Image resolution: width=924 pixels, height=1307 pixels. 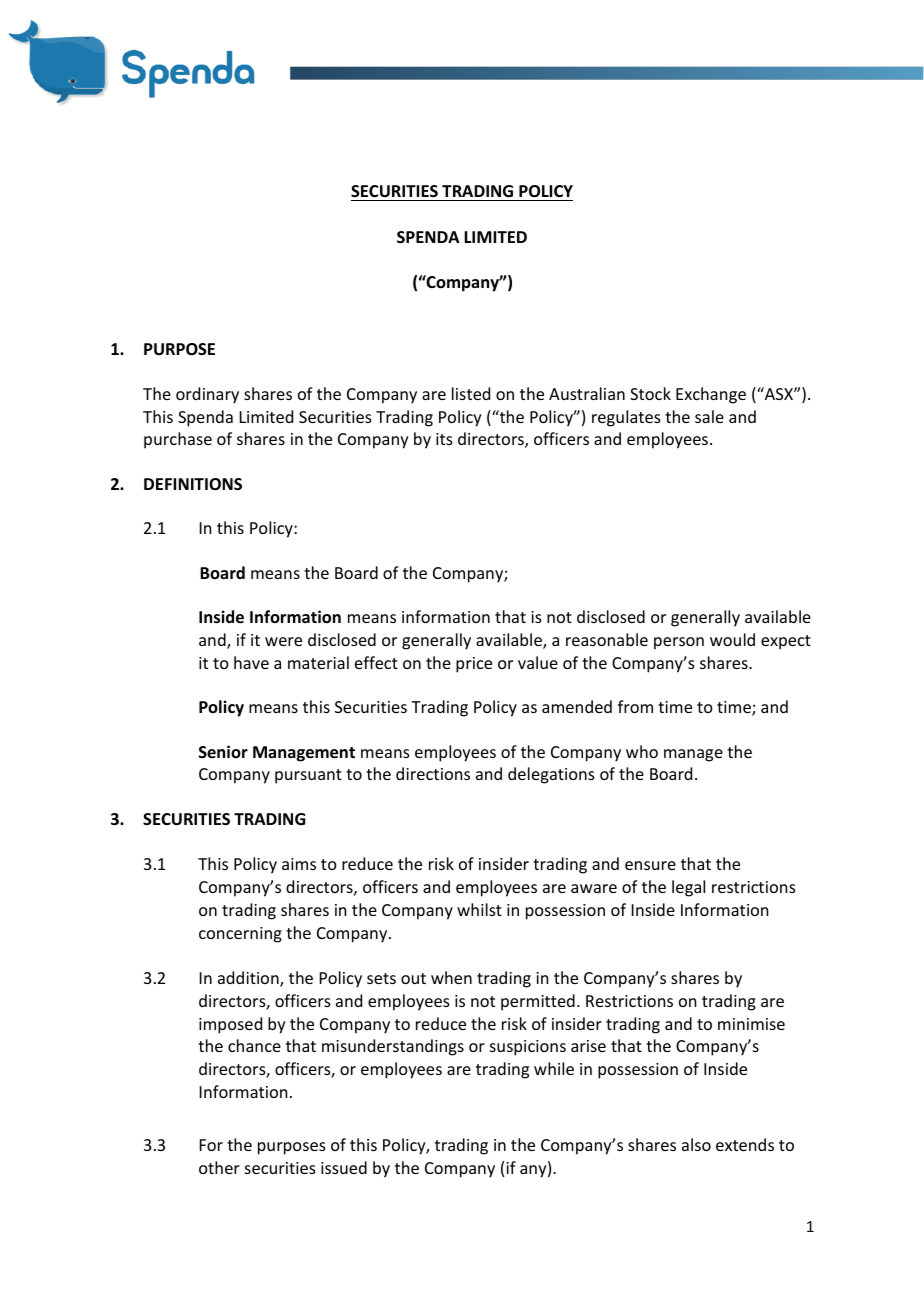 I want to click on sale, so click(x=709, y=416).
